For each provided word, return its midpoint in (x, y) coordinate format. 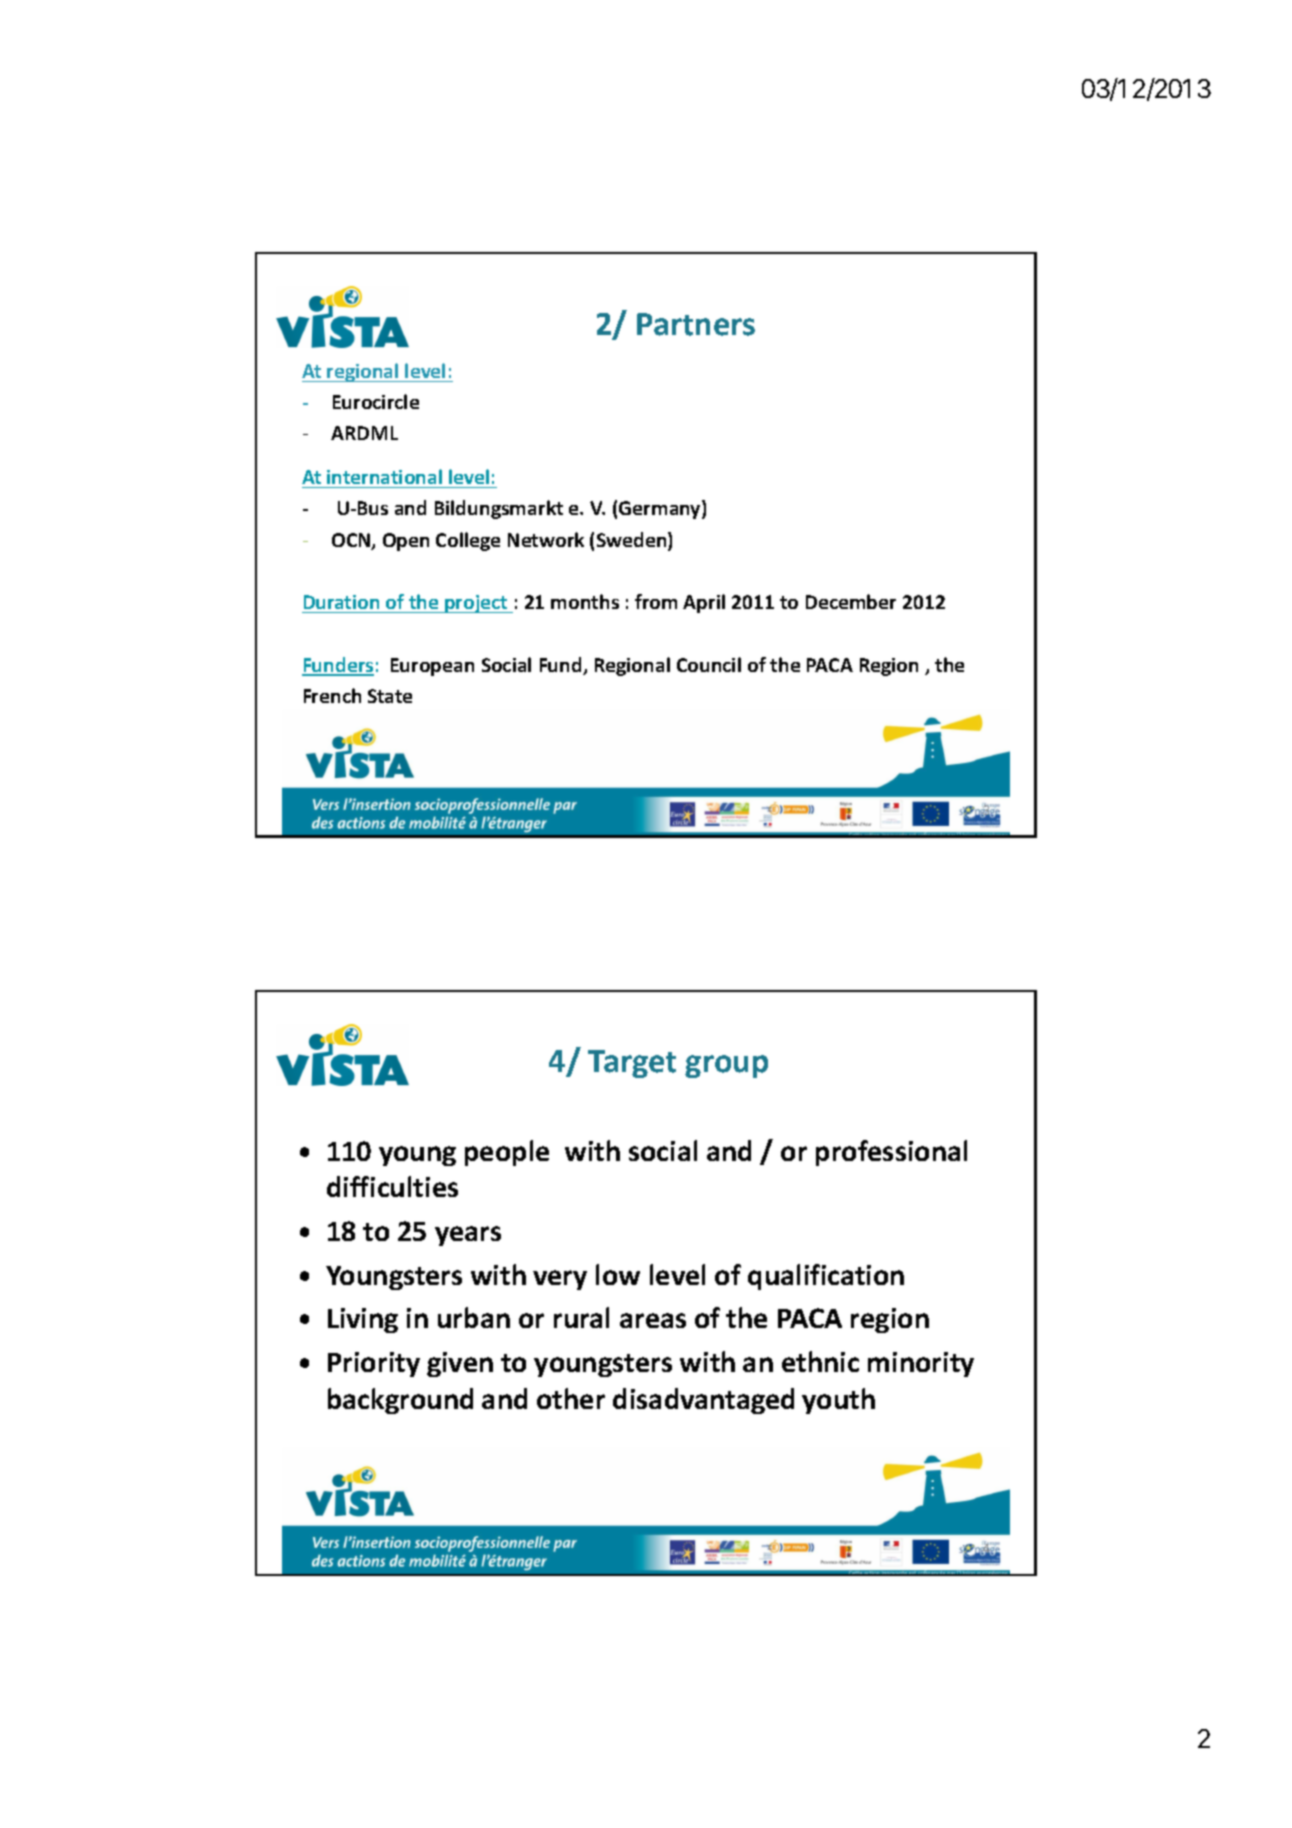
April (704, 603)
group (726, 1066)
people (507, 1153)
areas (653, 1320)
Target (632, 1064)
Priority (374, 1364)
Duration (341, 602)
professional (891, 1153)
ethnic (820, 1361)
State (390, 696)
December (851, 601)
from (656, 601)
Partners (696, 324)
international (384, 476)
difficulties (392, 1186)
